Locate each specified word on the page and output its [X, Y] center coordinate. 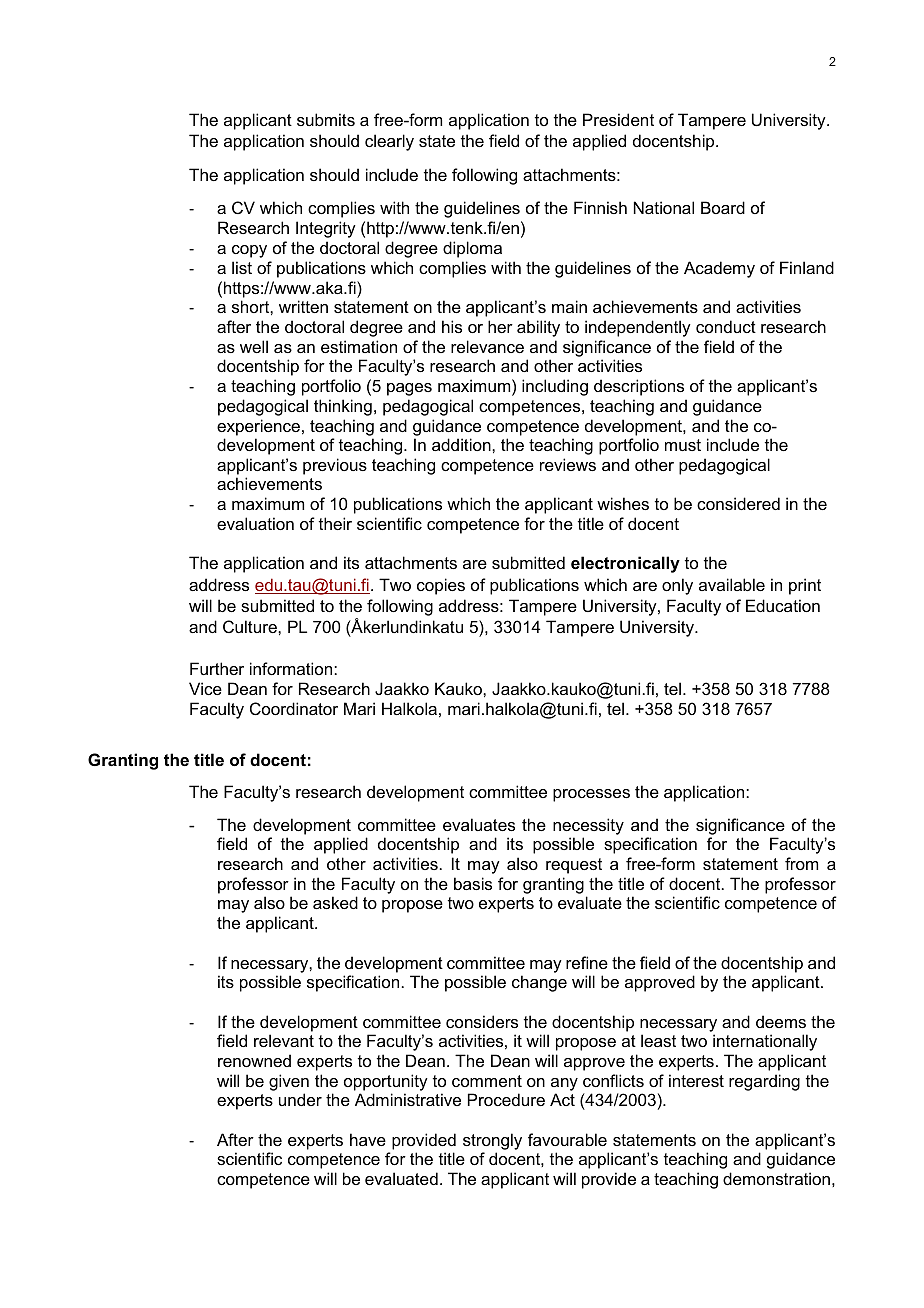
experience [258, 427]
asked [335, 902]
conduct [726, 326]
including [555, 387]
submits [326, 119]
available [732, 584]
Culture [251, 626]
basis [473, 883]
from [801, 863]
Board [723, 207]
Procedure [506, 1099]
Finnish [600, 207]
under [300, 1099]
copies [441, 586]
